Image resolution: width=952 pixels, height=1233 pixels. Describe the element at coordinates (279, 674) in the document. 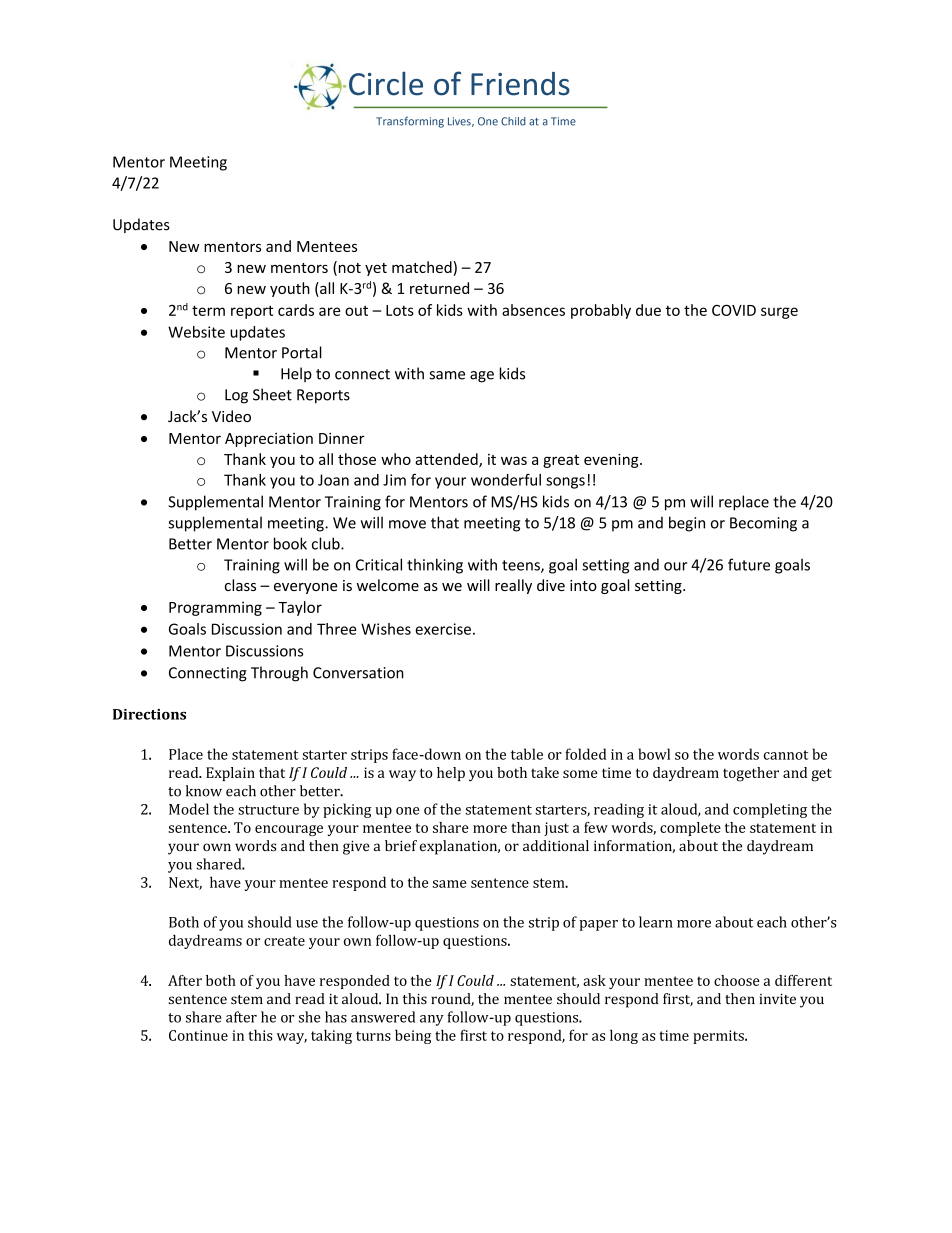

I see `Through` at that location.
